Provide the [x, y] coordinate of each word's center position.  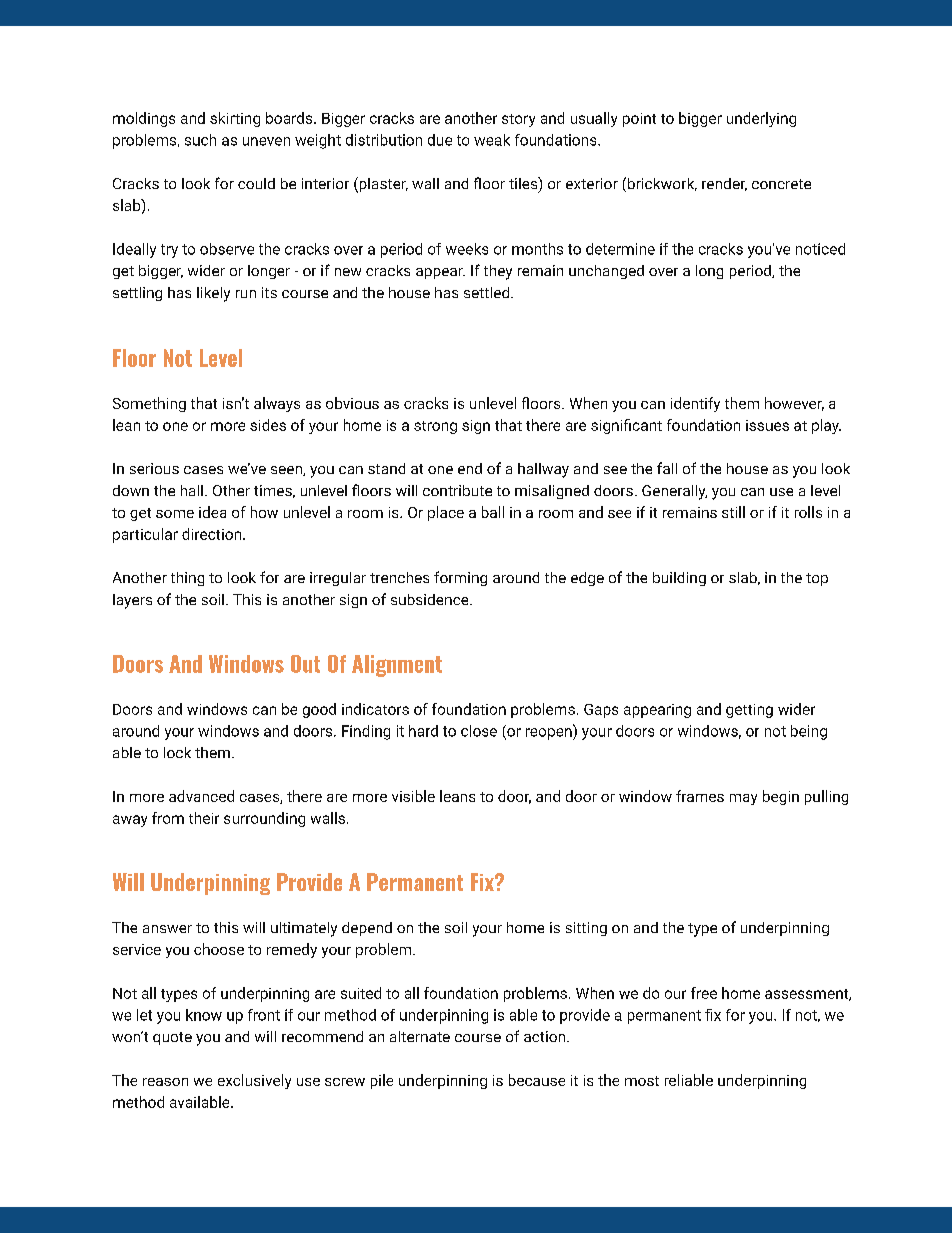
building [679, 579]
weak [492, 140]
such [200, 140]
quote [172, 1038]
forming [460, 578]
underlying [761, 119]
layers [132, 601]
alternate [420, 1036]
